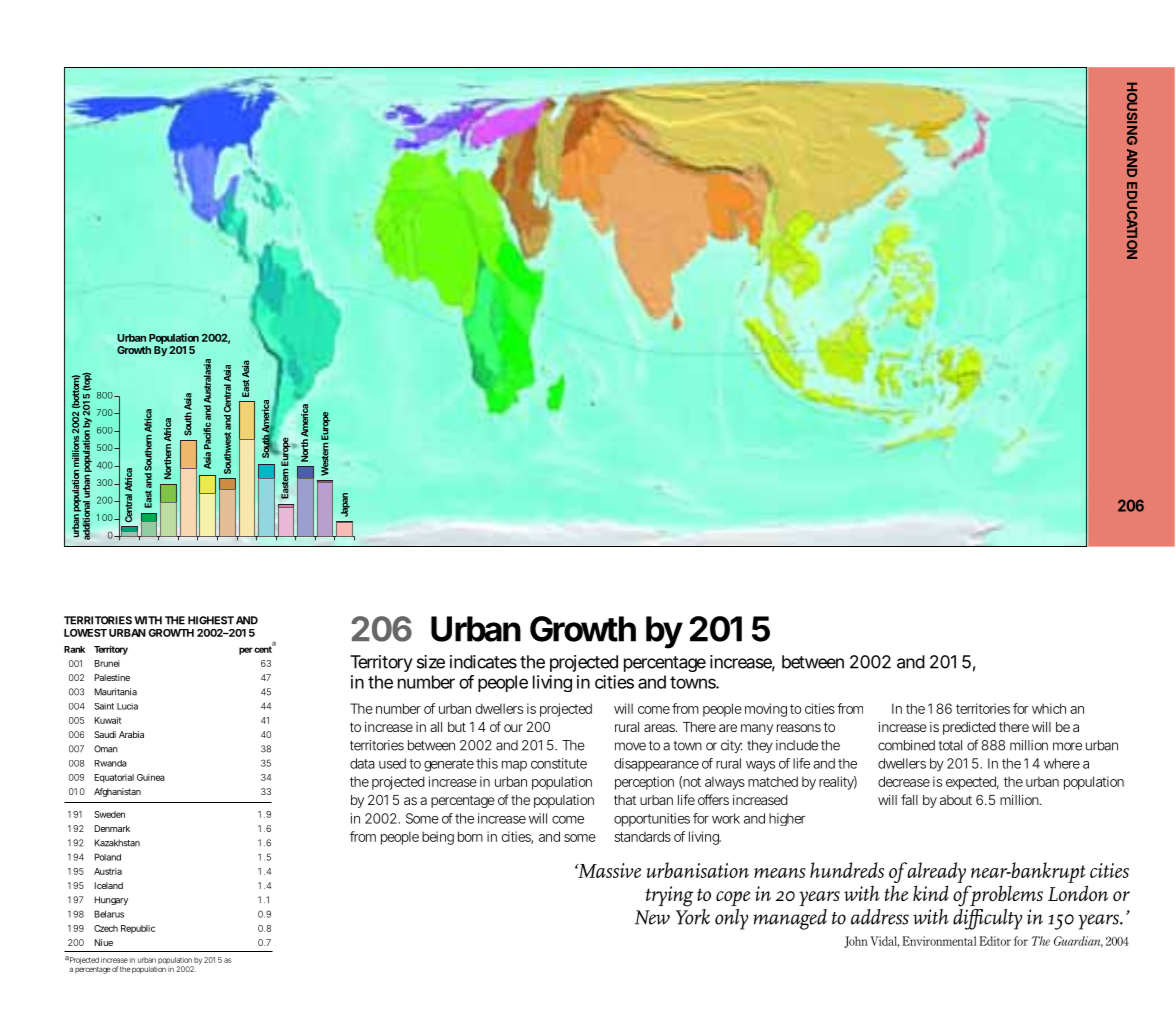 Image resolution: width=1176 pixels, height=1013 pixels. What do you see at coordinates (131, 734) in the screenshot?
I see `Arabia` at bounding box center [131, 734].
